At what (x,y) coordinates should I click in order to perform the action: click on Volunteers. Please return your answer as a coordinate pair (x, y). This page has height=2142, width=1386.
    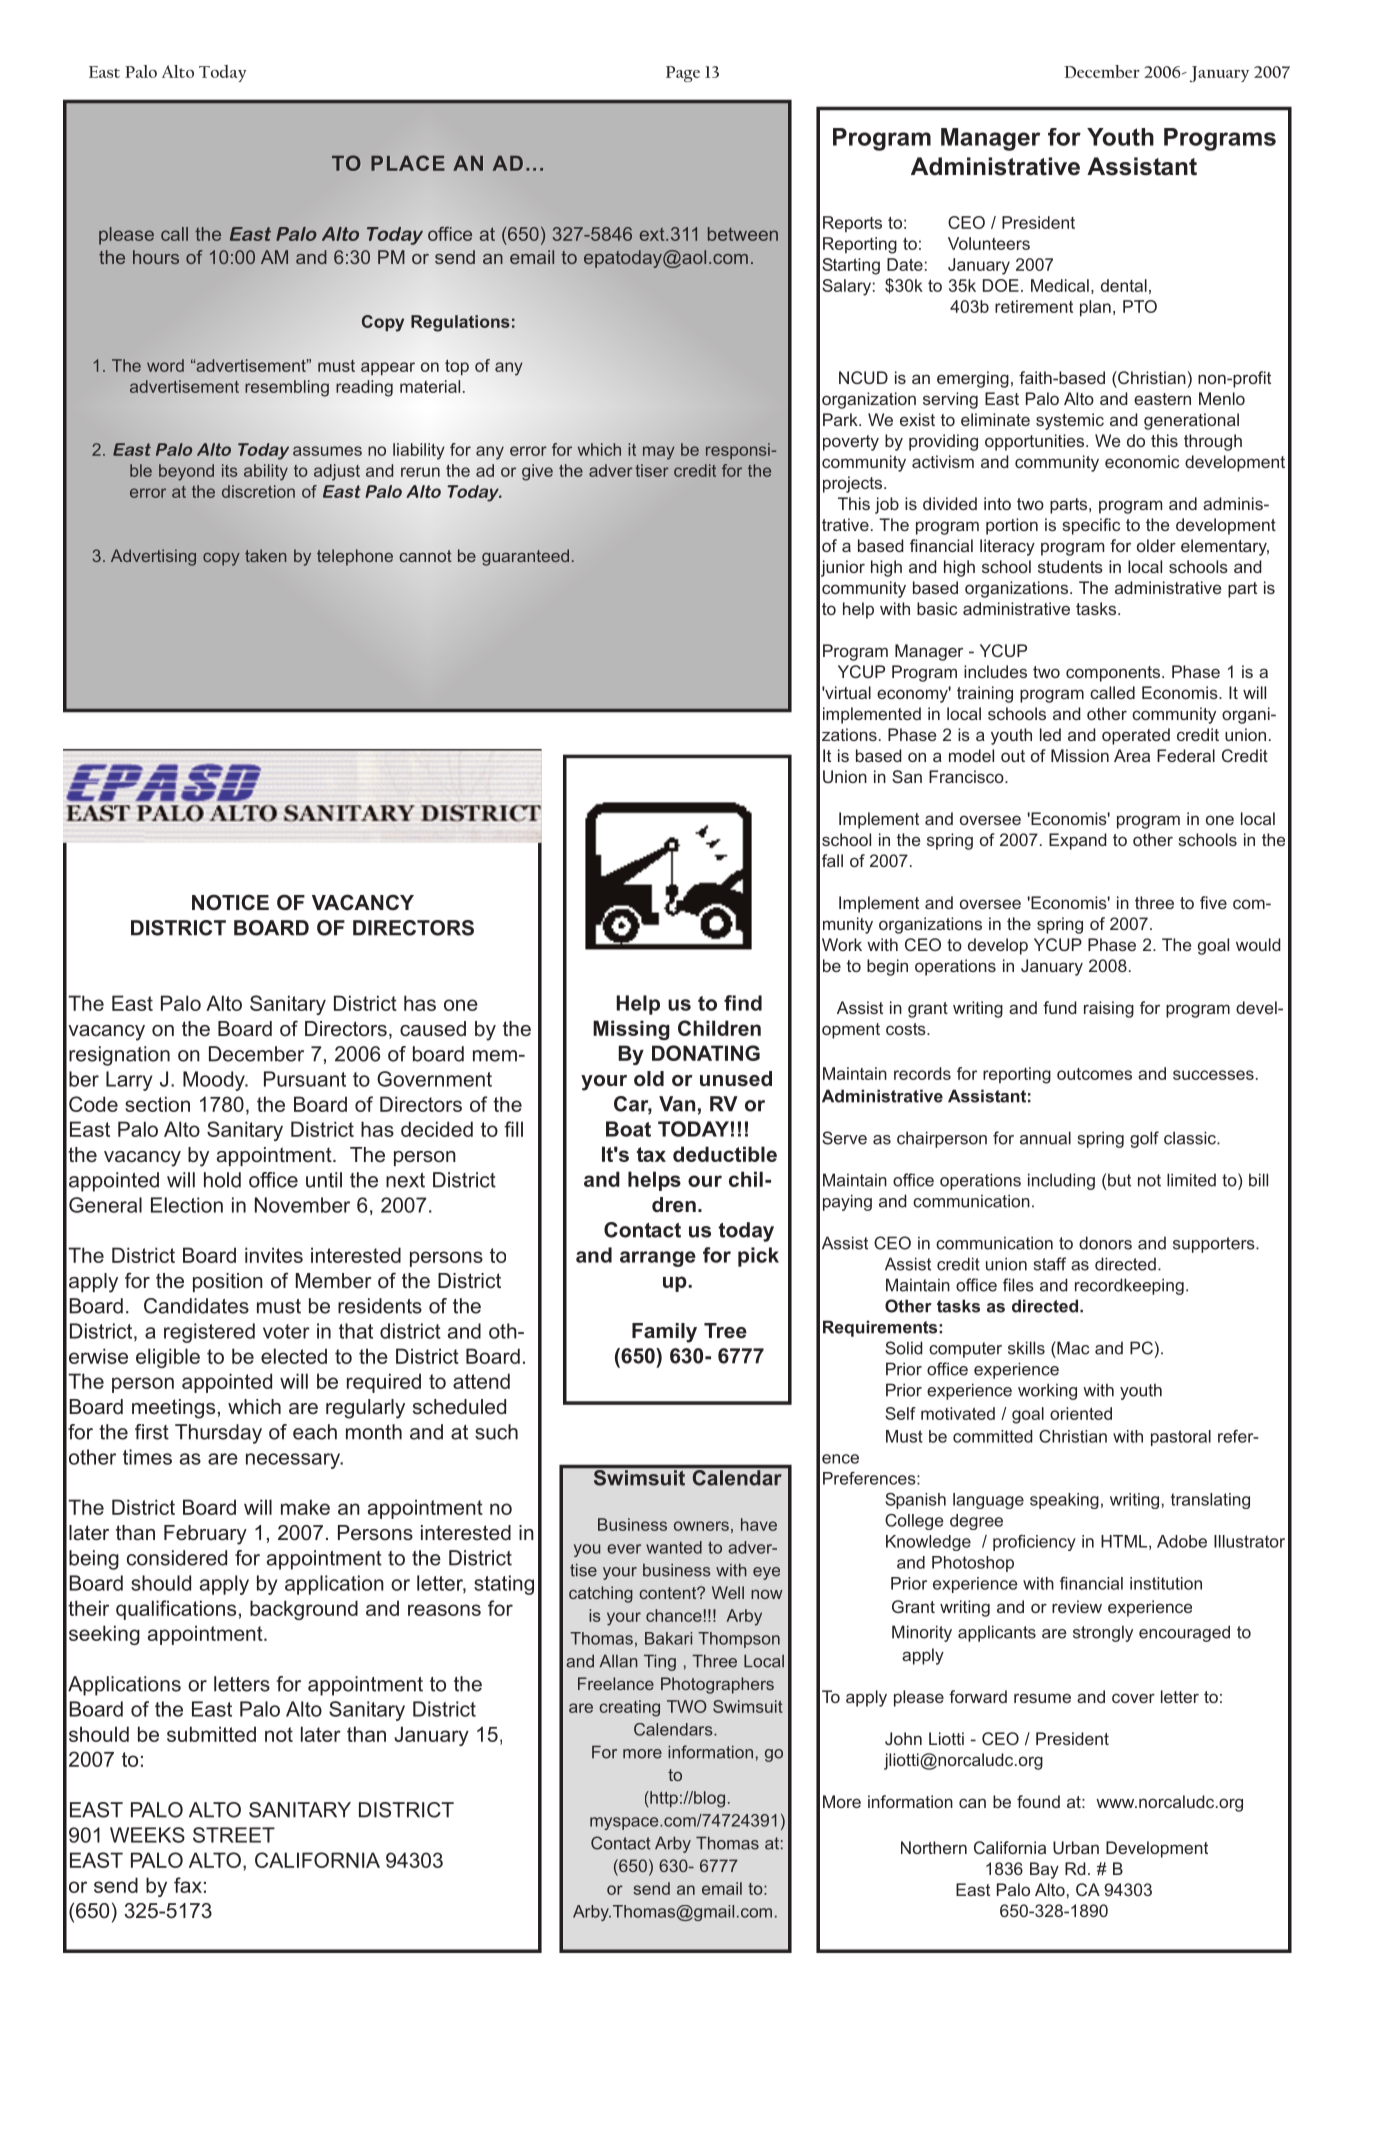
    Looking at the image, I should click on (989, 243).
